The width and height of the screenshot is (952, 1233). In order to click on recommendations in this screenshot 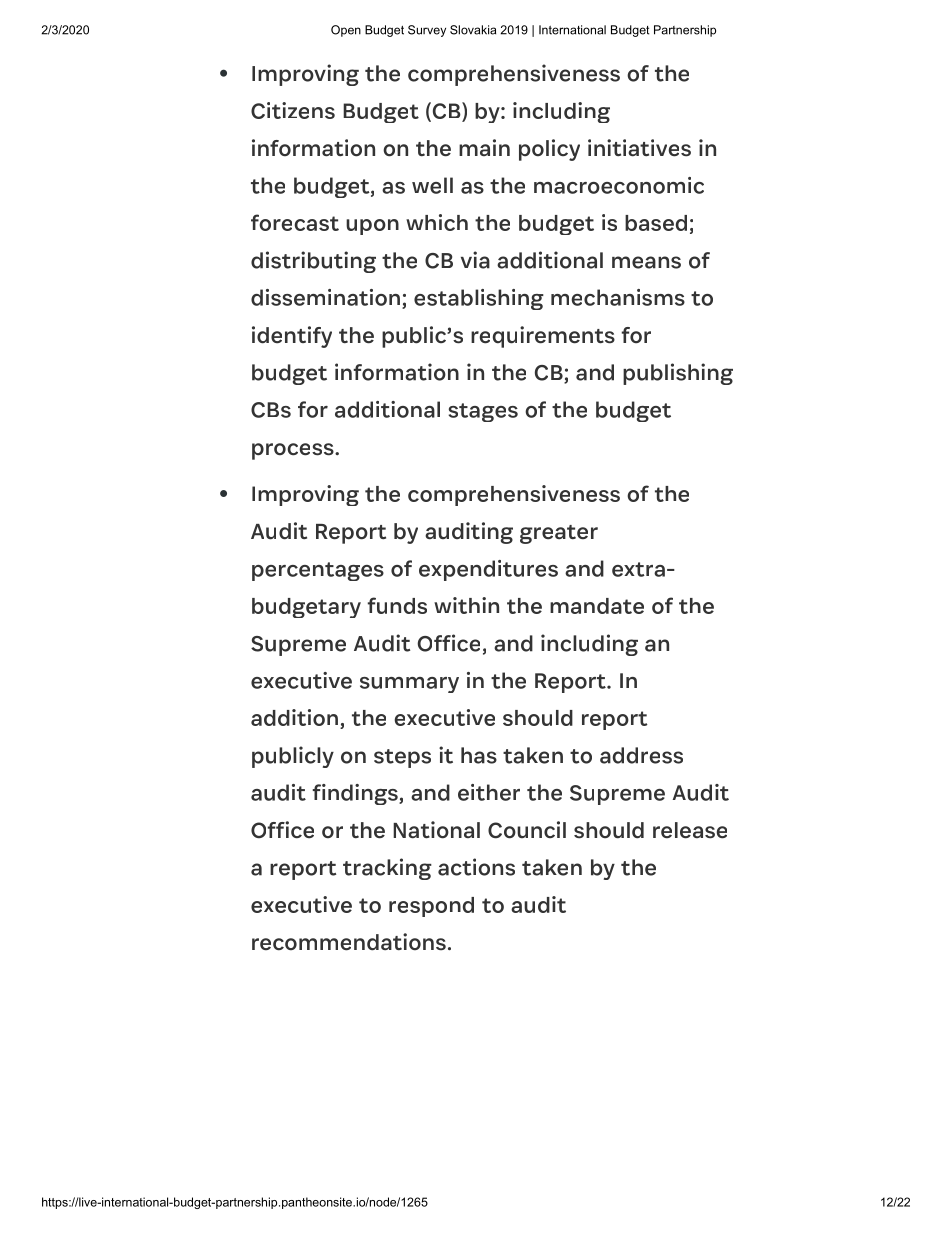, I will do `click(349, 942)`.
